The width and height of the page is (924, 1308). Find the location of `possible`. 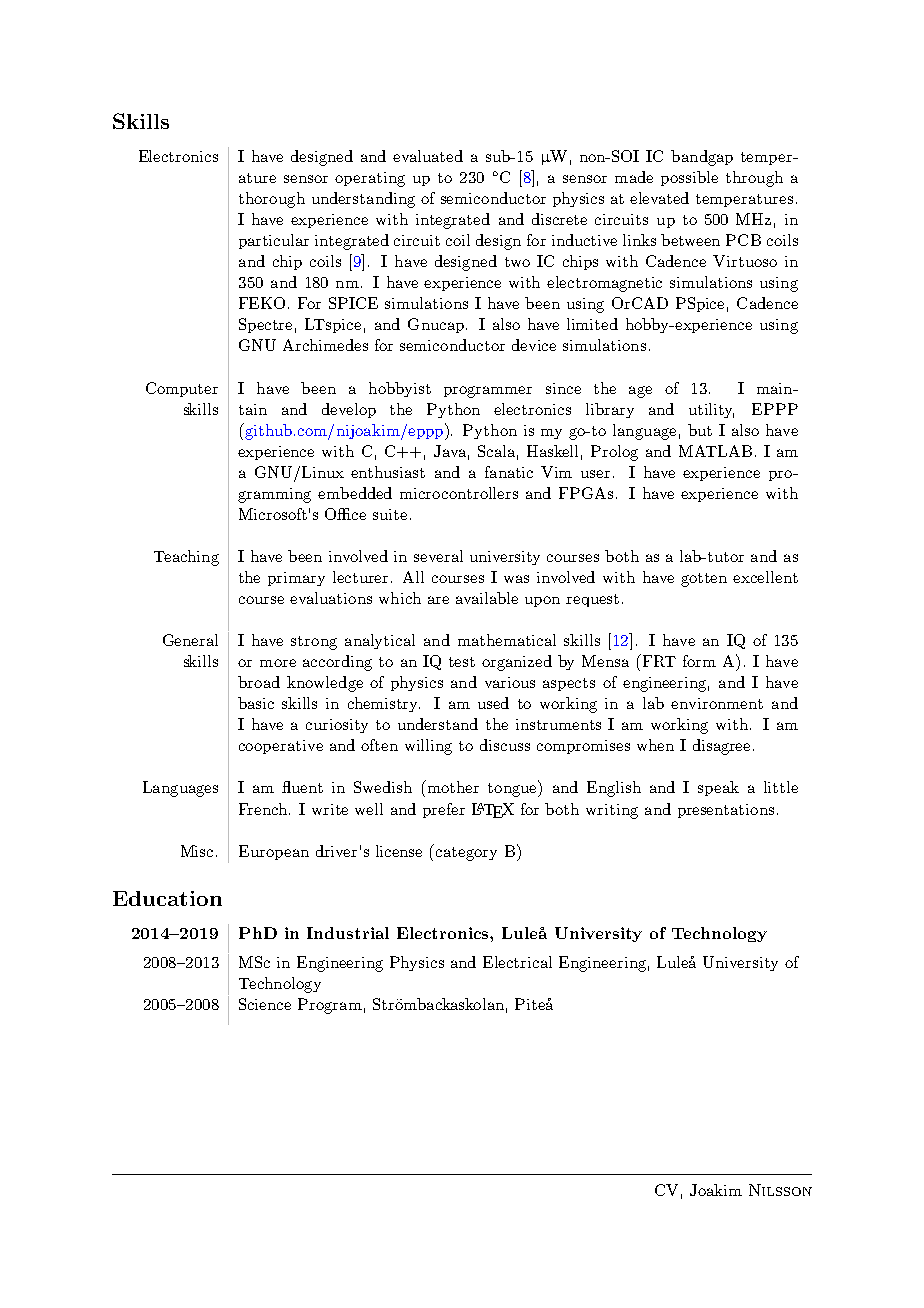

possible is located at coordinates (689, 178).
